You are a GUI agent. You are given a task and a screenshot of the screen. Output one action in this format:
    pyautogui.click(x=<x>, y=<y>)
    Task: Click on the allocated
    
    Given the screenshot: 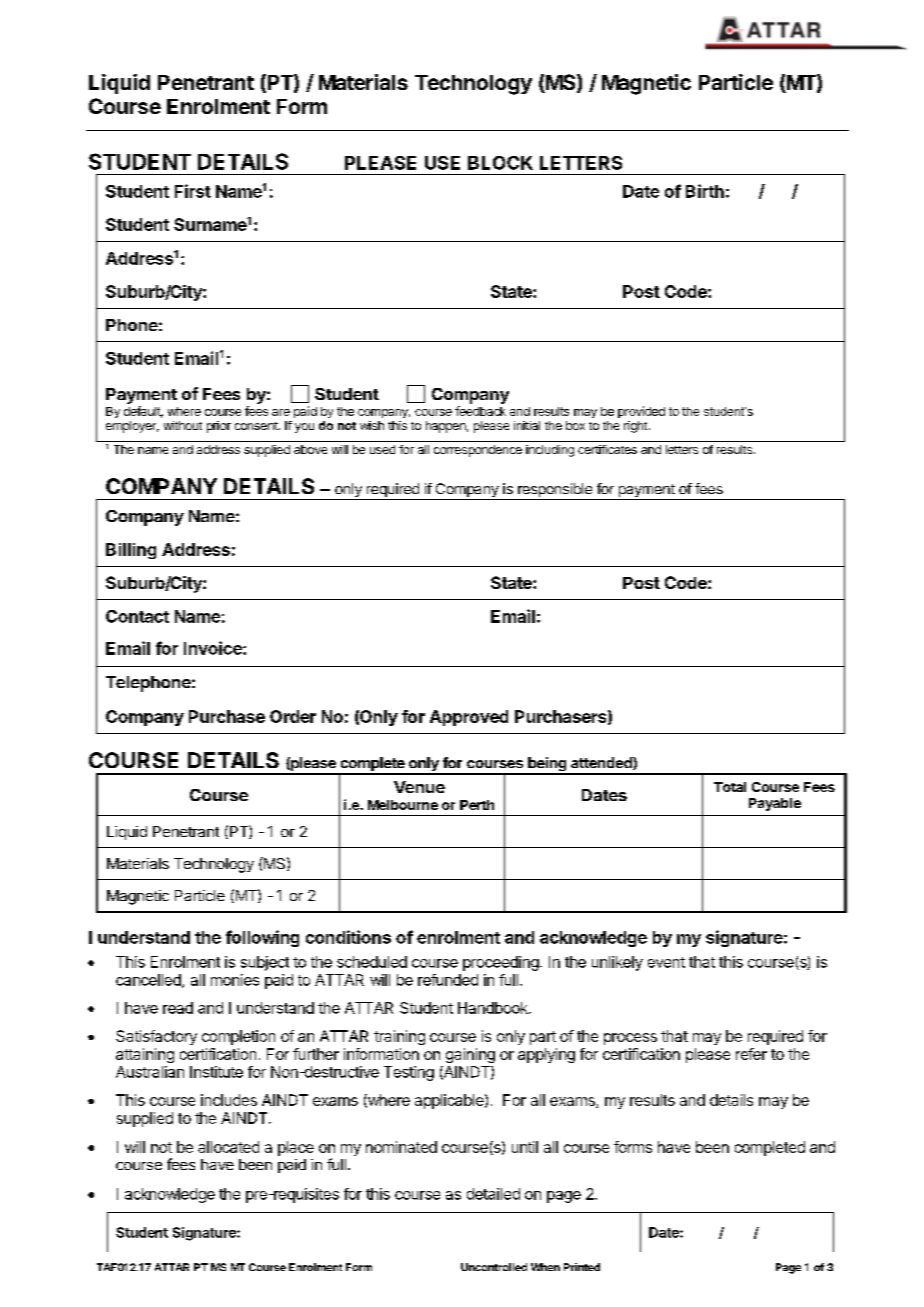 What is the action you would take?
    pyautogui.click(x=228, y=1147)
